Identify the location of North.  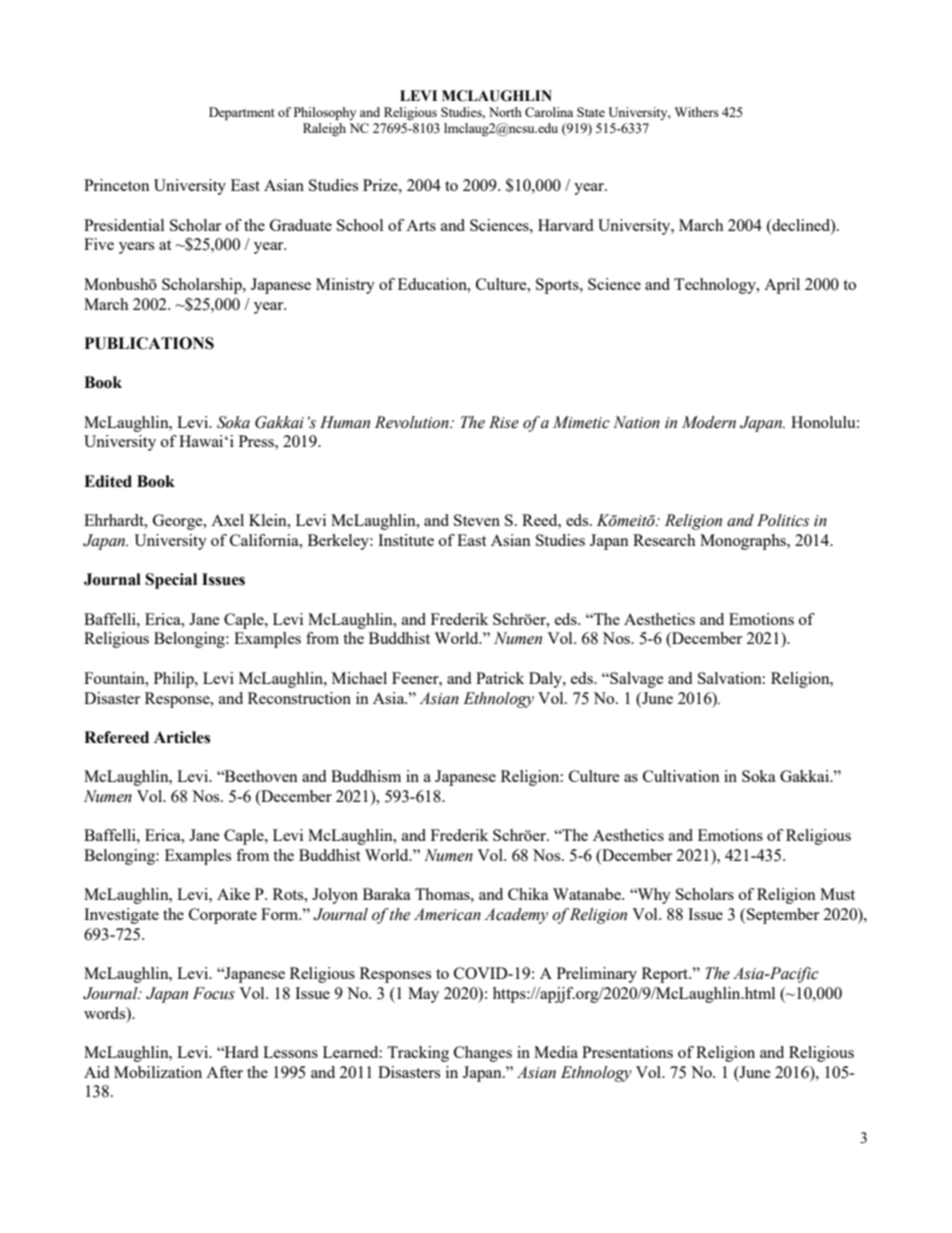
(505, 112).
